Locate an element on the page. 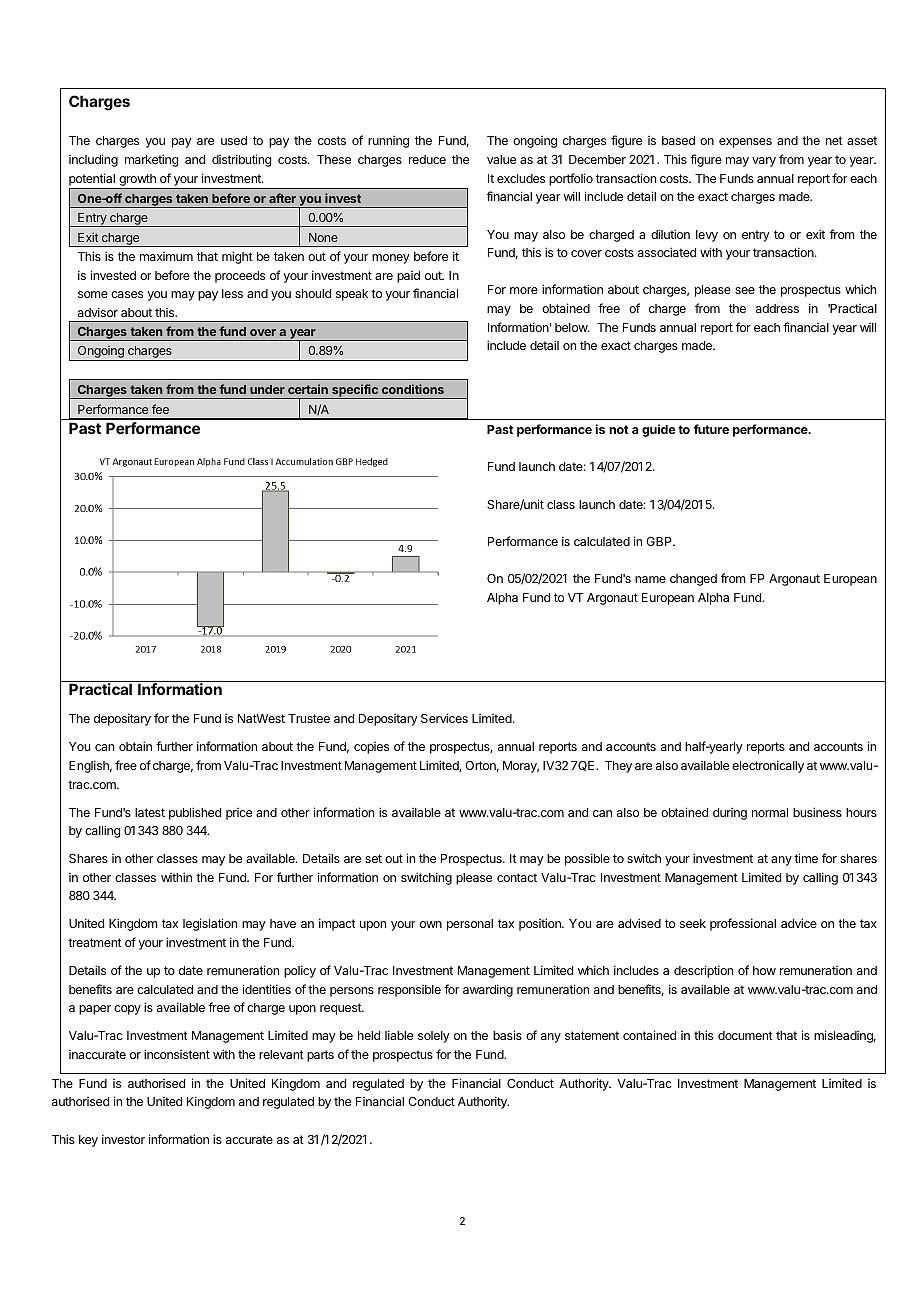 The width and height of the page is (924, 1308). Services is located at coordinates (444, 718).
